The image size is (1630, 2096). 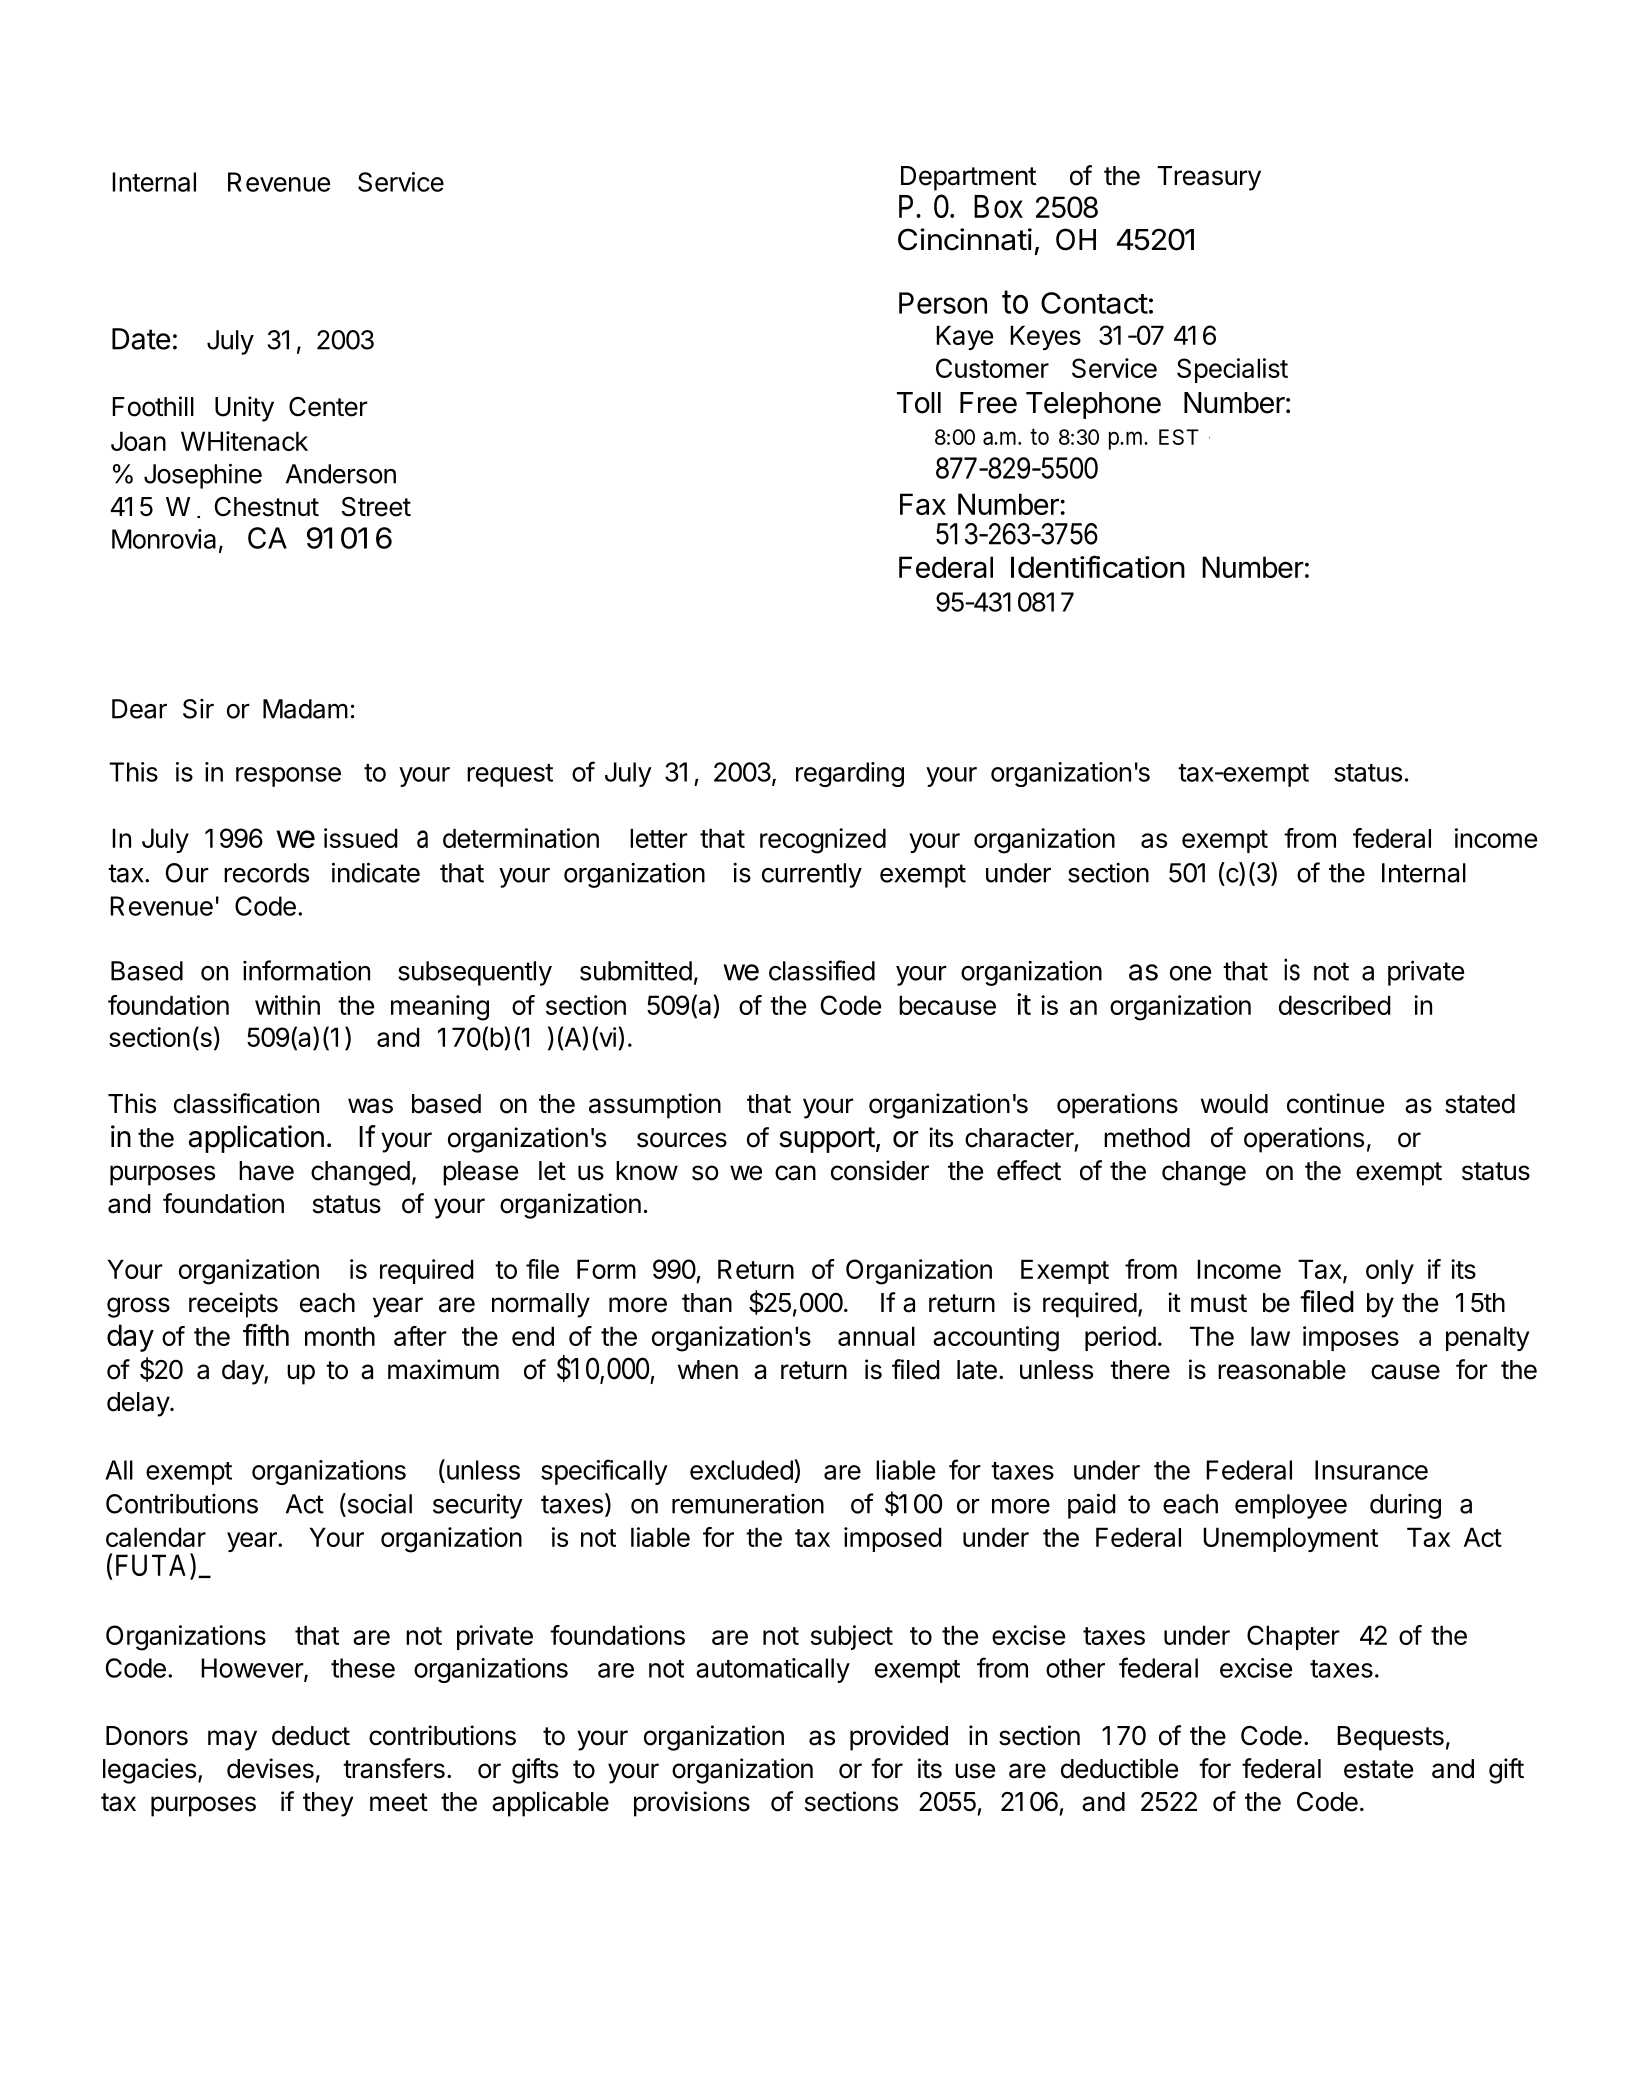 I want to click on devises, so click(x=270, y=1768).
